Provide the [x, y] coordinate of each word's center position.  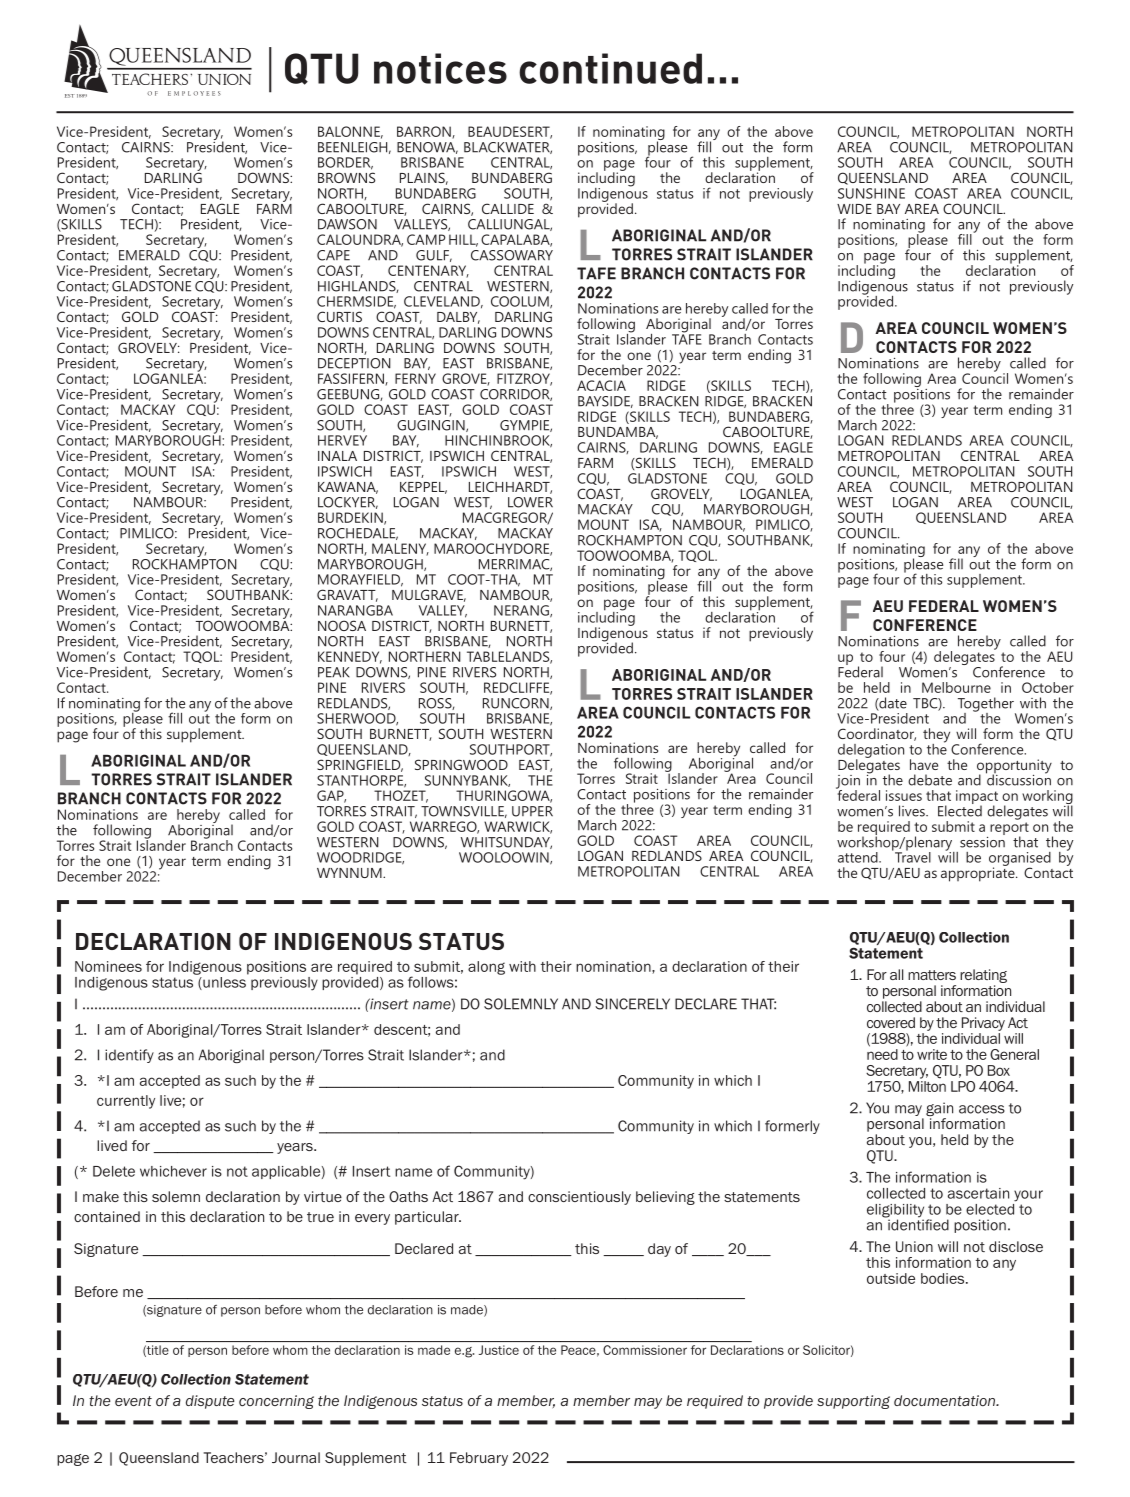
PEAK [334, 672]
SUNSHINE [871, 193]
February [479, 1459]
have [924, 764]
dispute [210, 1402]
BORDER [345, 163]
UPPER [532, 811]
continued [610, 68]
